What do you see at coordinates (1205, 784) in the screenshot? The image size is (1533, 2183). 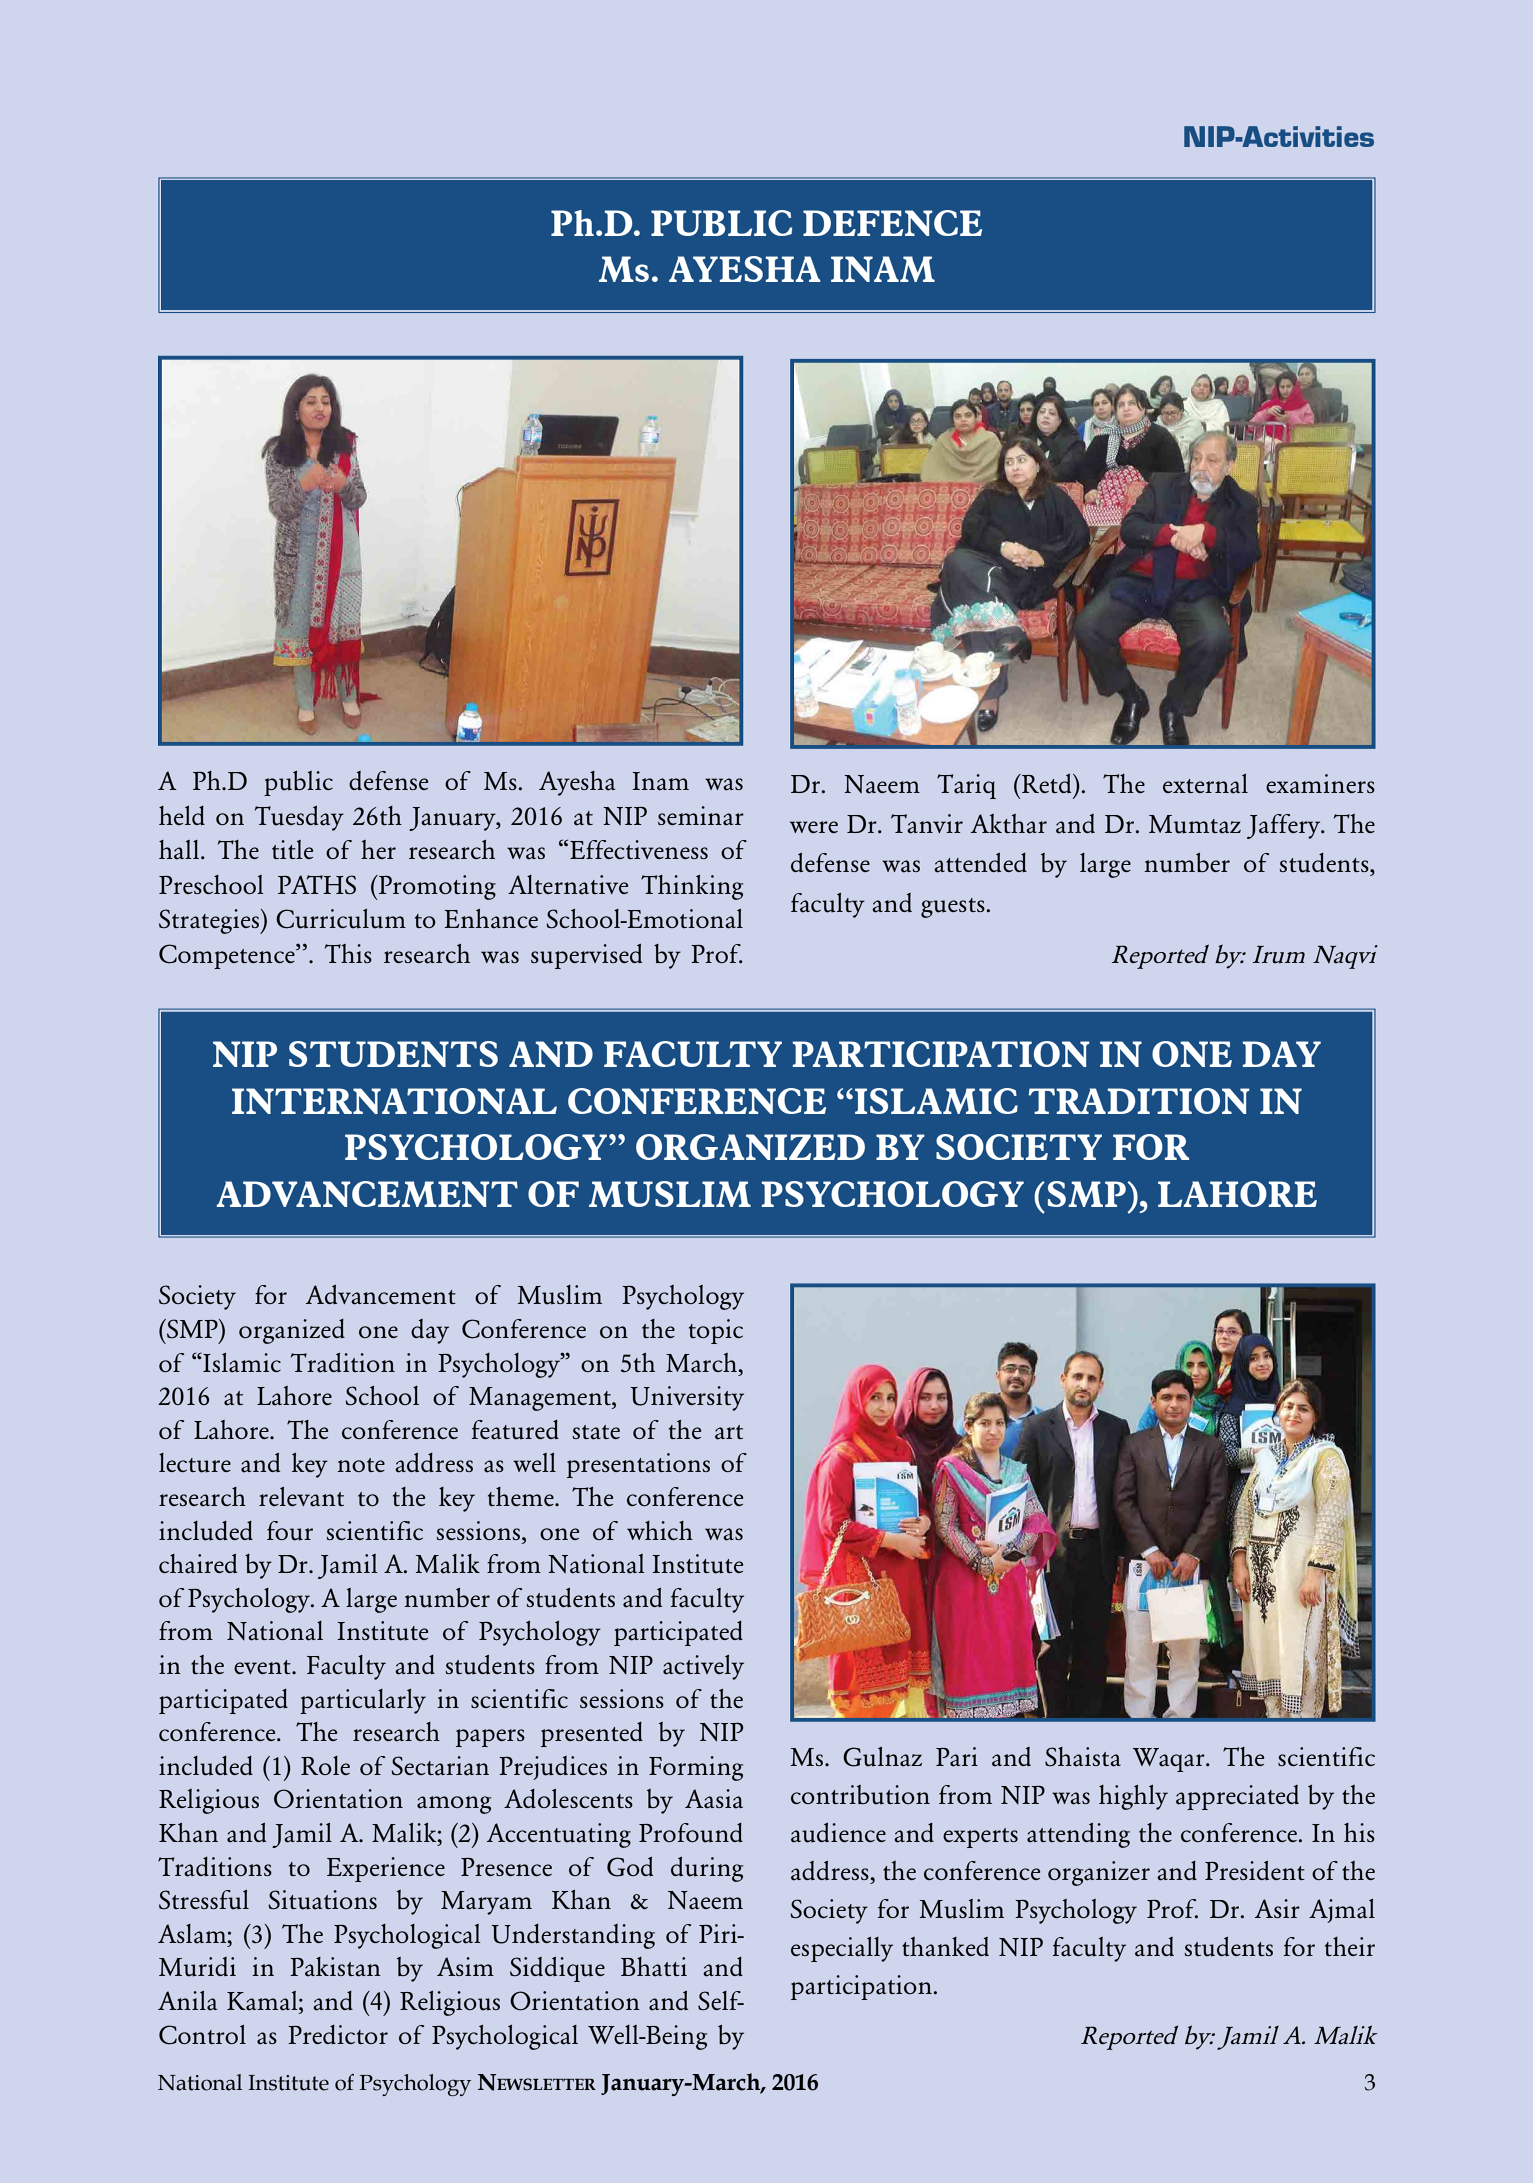 I see `external` at bounding box center [1205, 784].
